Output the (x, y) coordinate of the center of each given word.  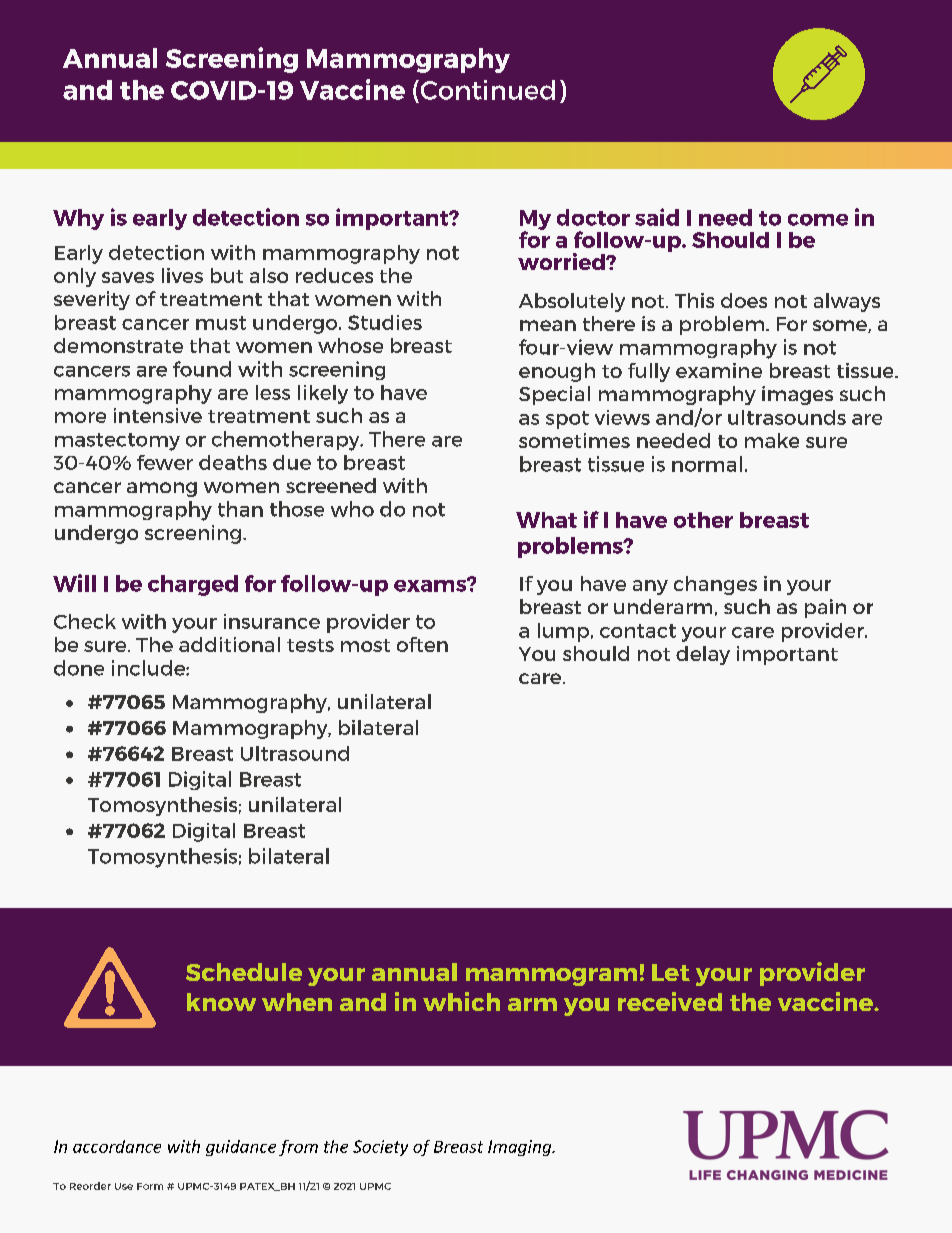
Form (150, 1186)
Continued (486, 90)
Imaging (521, 1148)
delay (703, 655)
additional (229, 644)
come (818, 220)
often (422, 644)
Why (78, 219)
